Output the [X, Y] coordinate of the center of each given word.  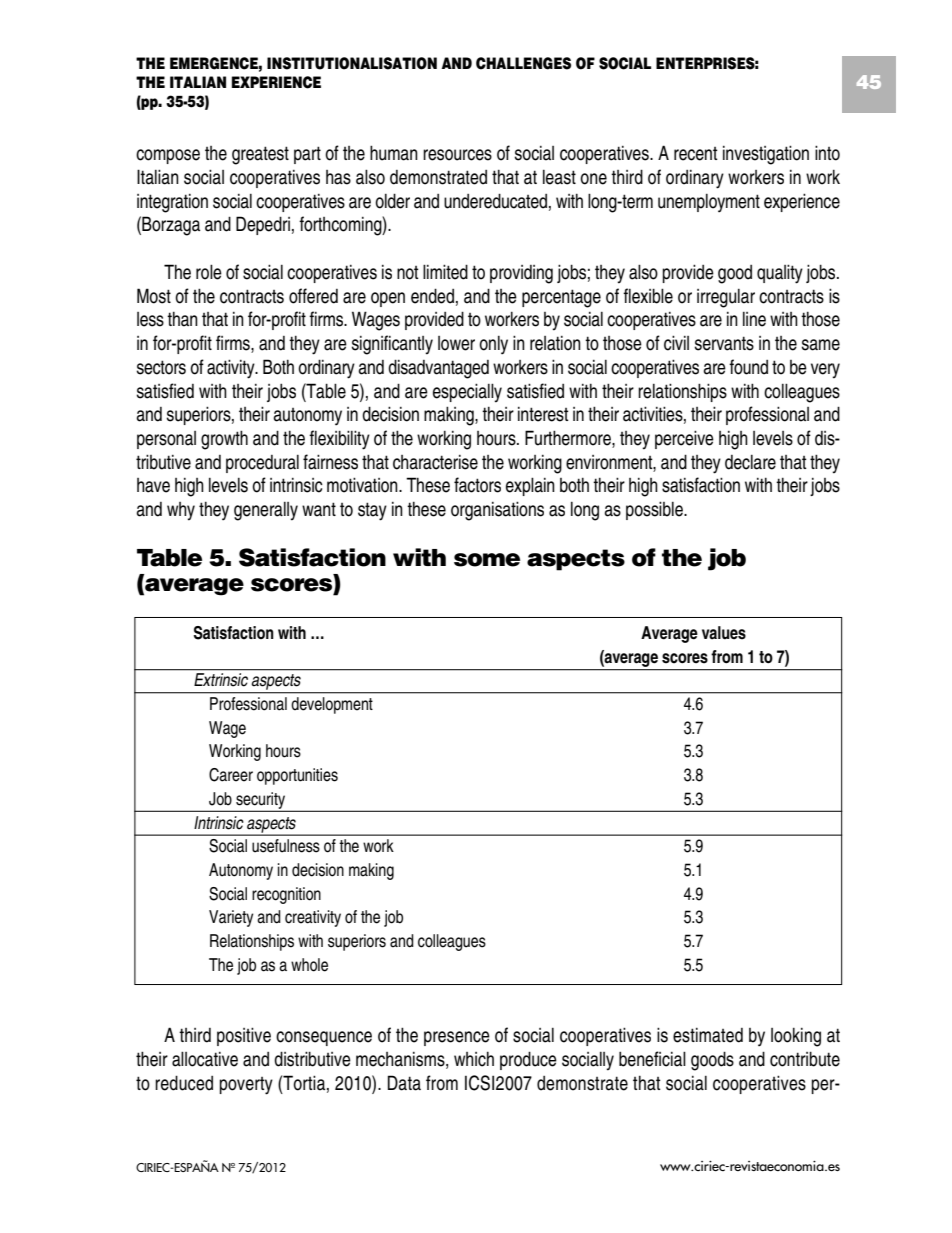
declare [750, 462]
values [724, 633]
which [474, 1059]
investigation [766, 155]
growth [224, 440]
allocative [205, 1059]
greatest [260, 155]
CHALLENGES [523, 63]
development [332, 705]
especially [467, 393]
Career [231, 775]
